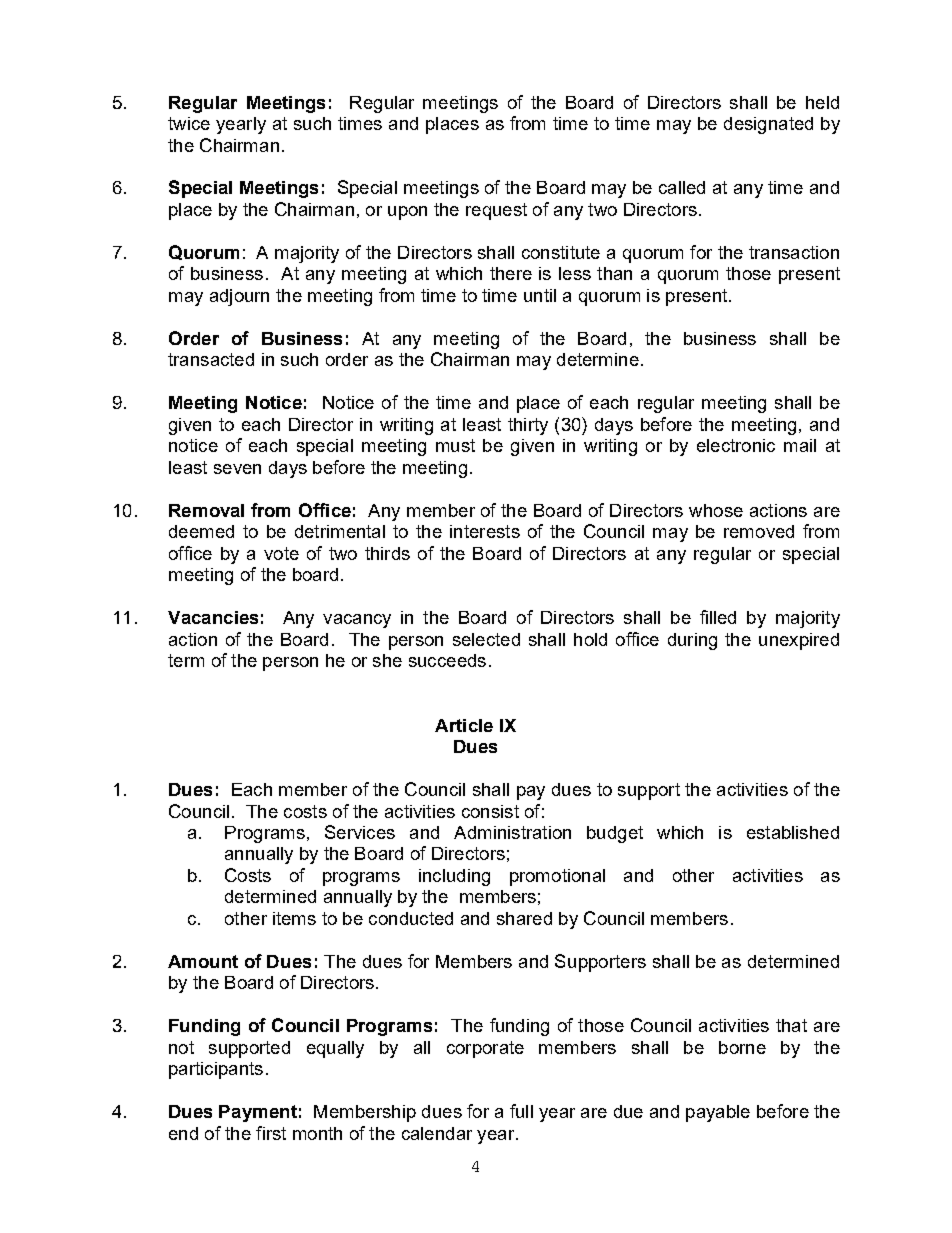  Describe the element at coordinates (213, 617) in the page. I see `Vacancies` at that location.
